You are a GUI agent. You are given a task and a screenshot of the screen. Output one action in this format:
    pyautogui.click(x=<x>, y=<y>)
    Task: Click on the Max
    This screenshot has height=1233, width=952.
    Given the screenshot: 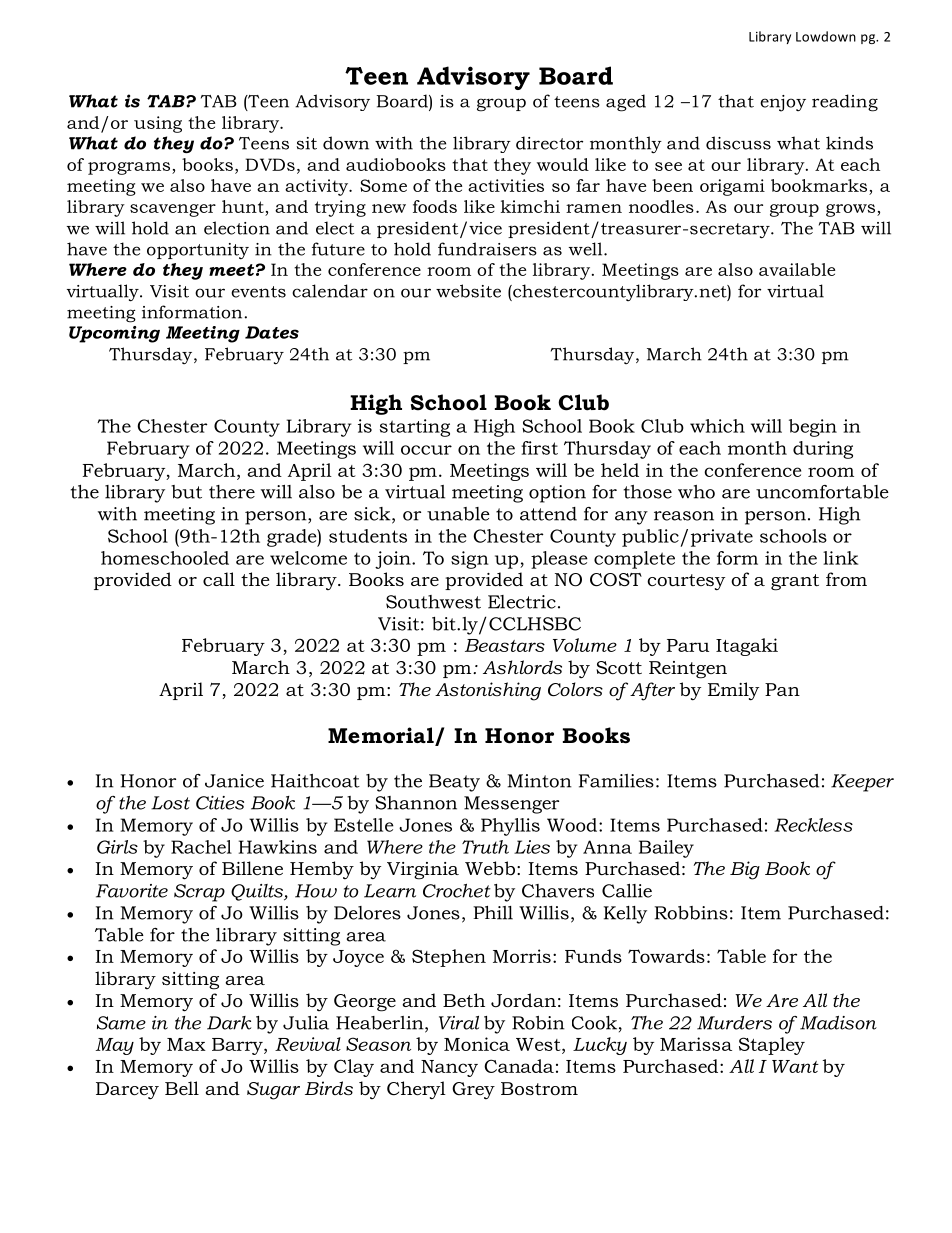 What is the action you would take?
    pyautogui.click(x=186, y=1044)
